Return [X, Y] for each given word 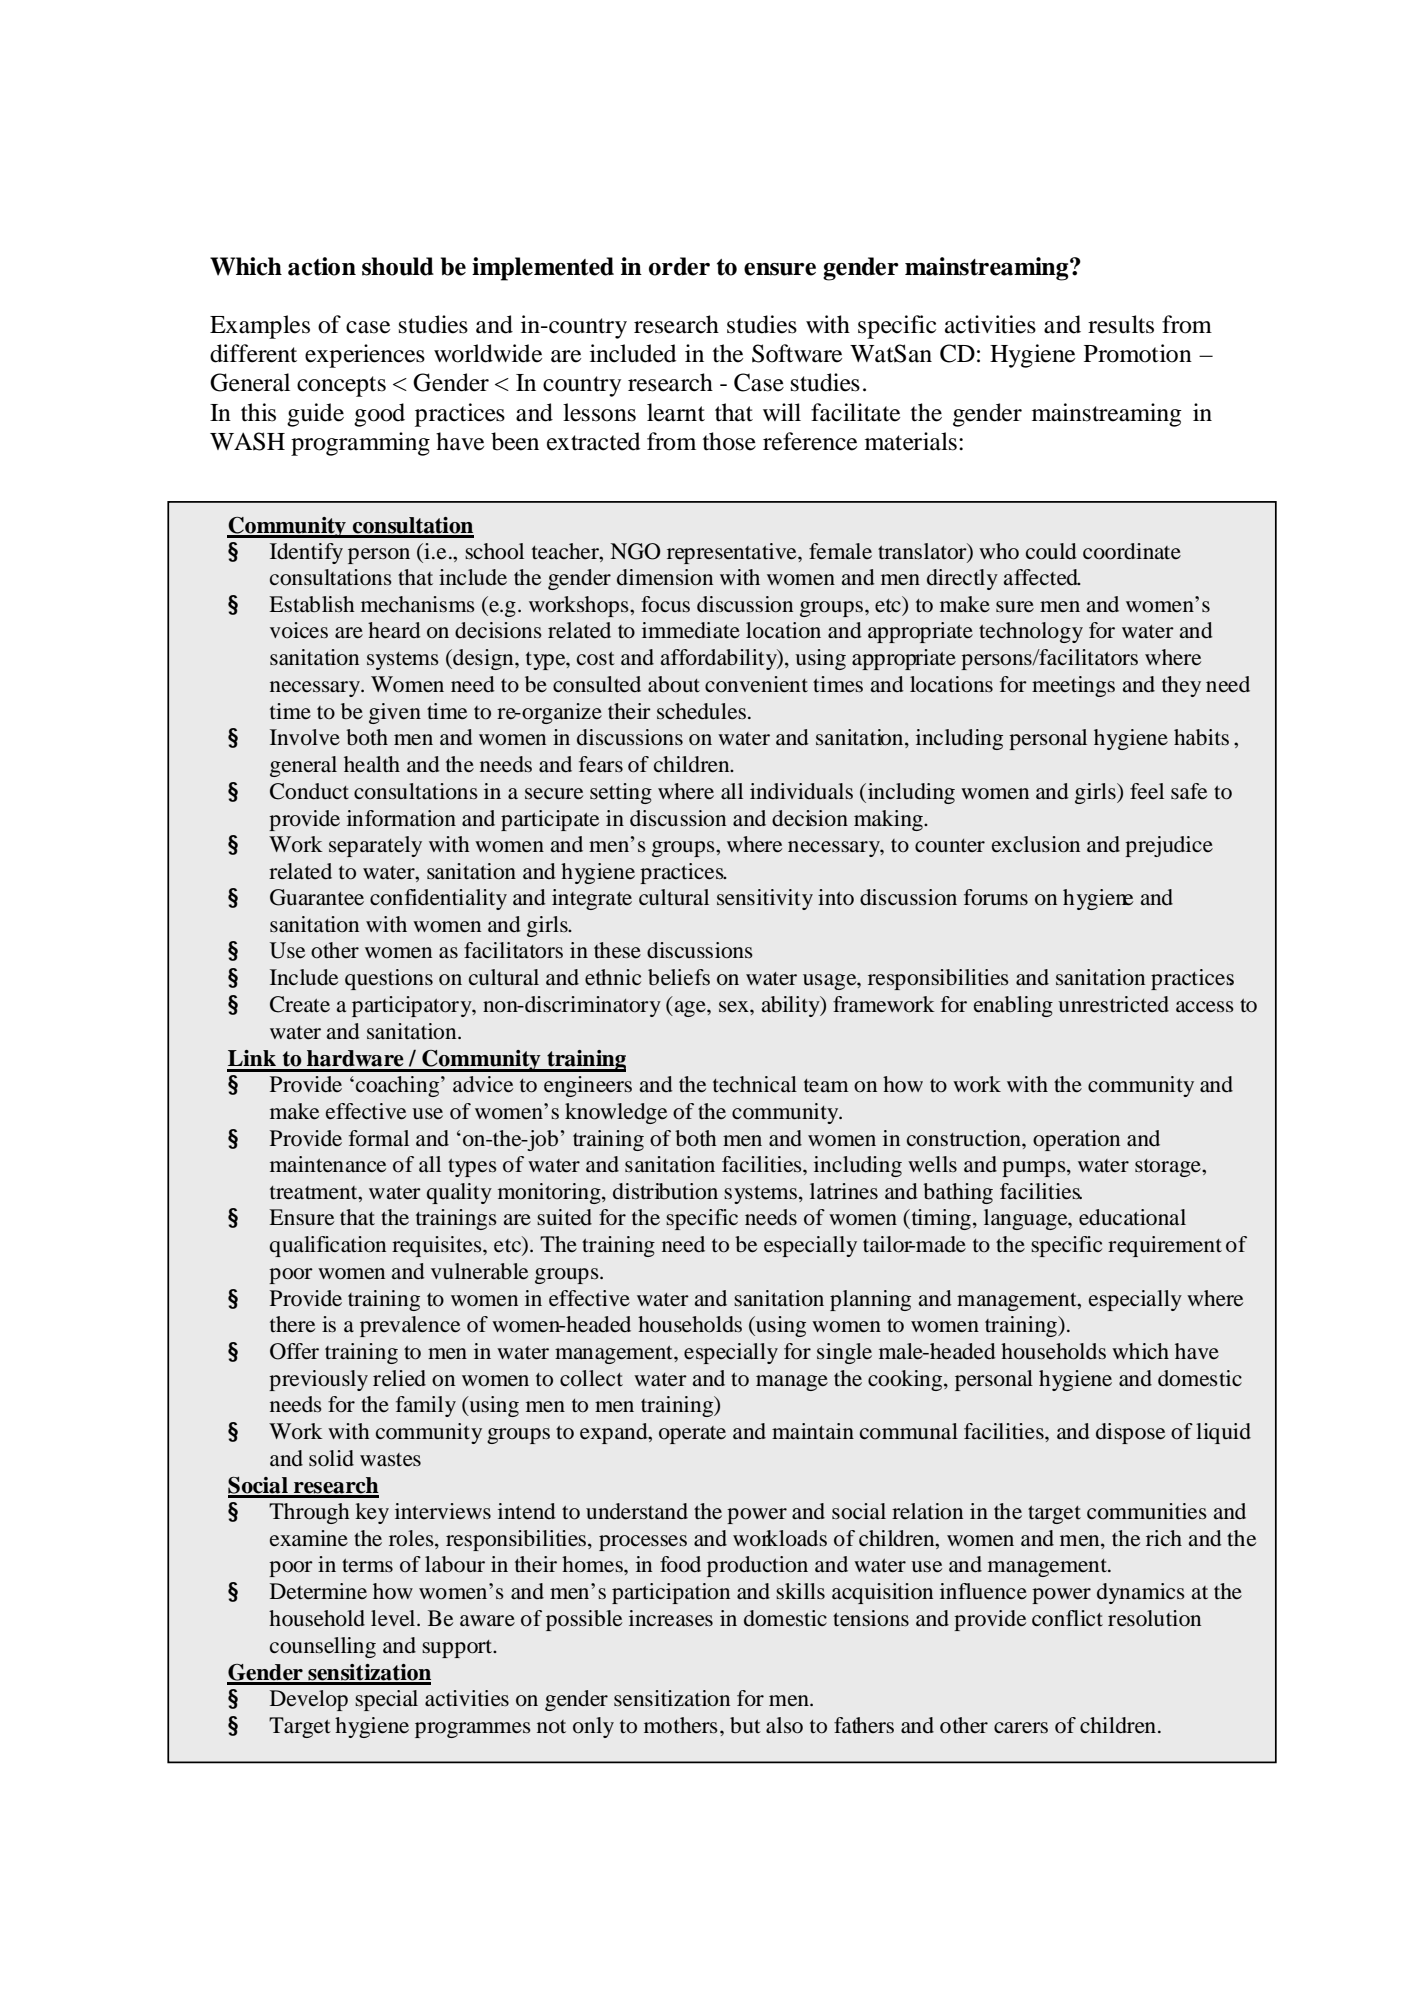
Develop [309, 1700]
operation [1076, 1140]
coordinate [1132, 551]
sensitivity [765, 899]
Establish [312, 604]
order [679, 266]
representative [733, 553]
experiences [365, 356]
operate [692, 1435]
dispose [1130, 1433]
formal [379, 1138]
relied [399, 1378]
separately [375, 846]
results [1121, 324]
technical [755, 1084]
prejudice [1169, 846]
